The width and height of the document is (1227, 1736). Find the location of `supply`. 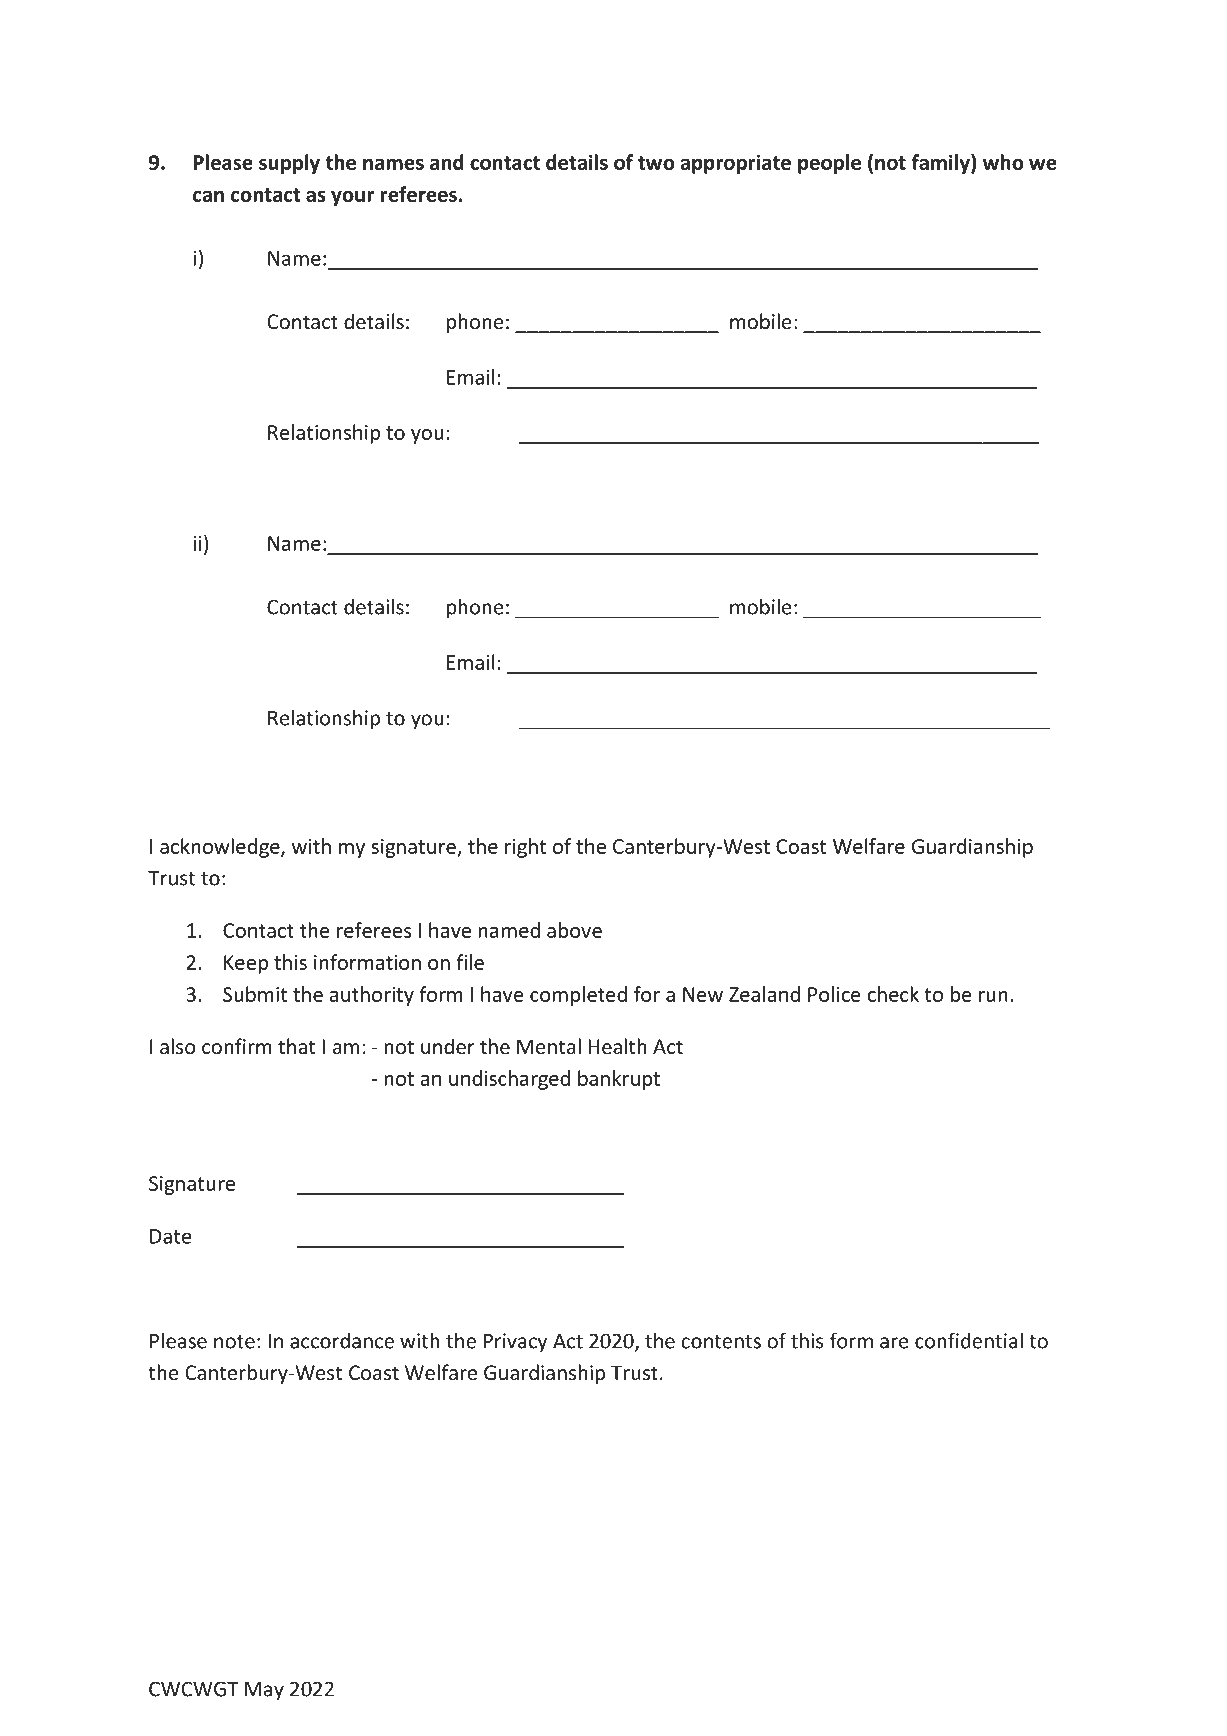

supply is located at coordinates (289, 164).
